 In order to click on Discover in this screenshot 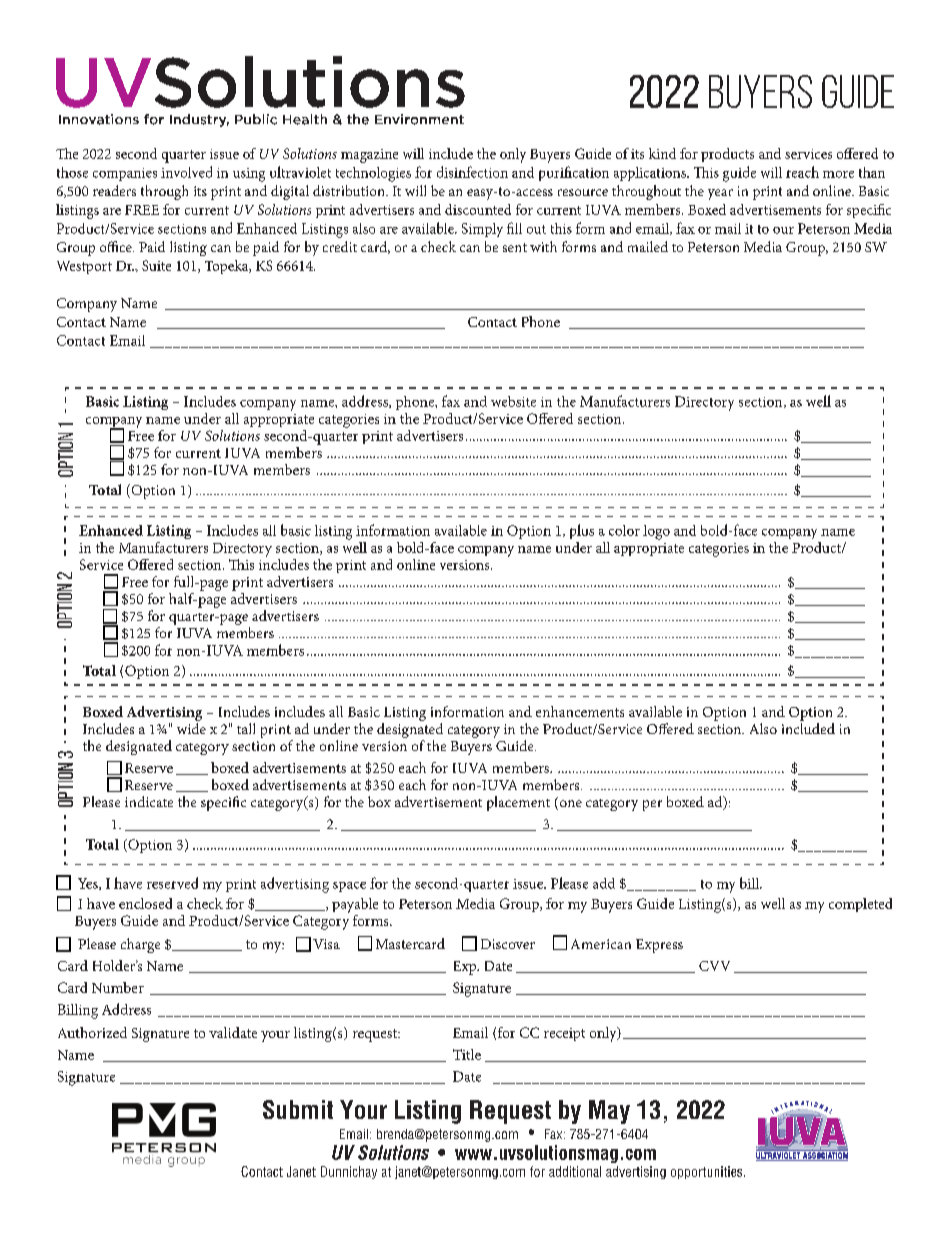, I will do `click(508, 944)`.
